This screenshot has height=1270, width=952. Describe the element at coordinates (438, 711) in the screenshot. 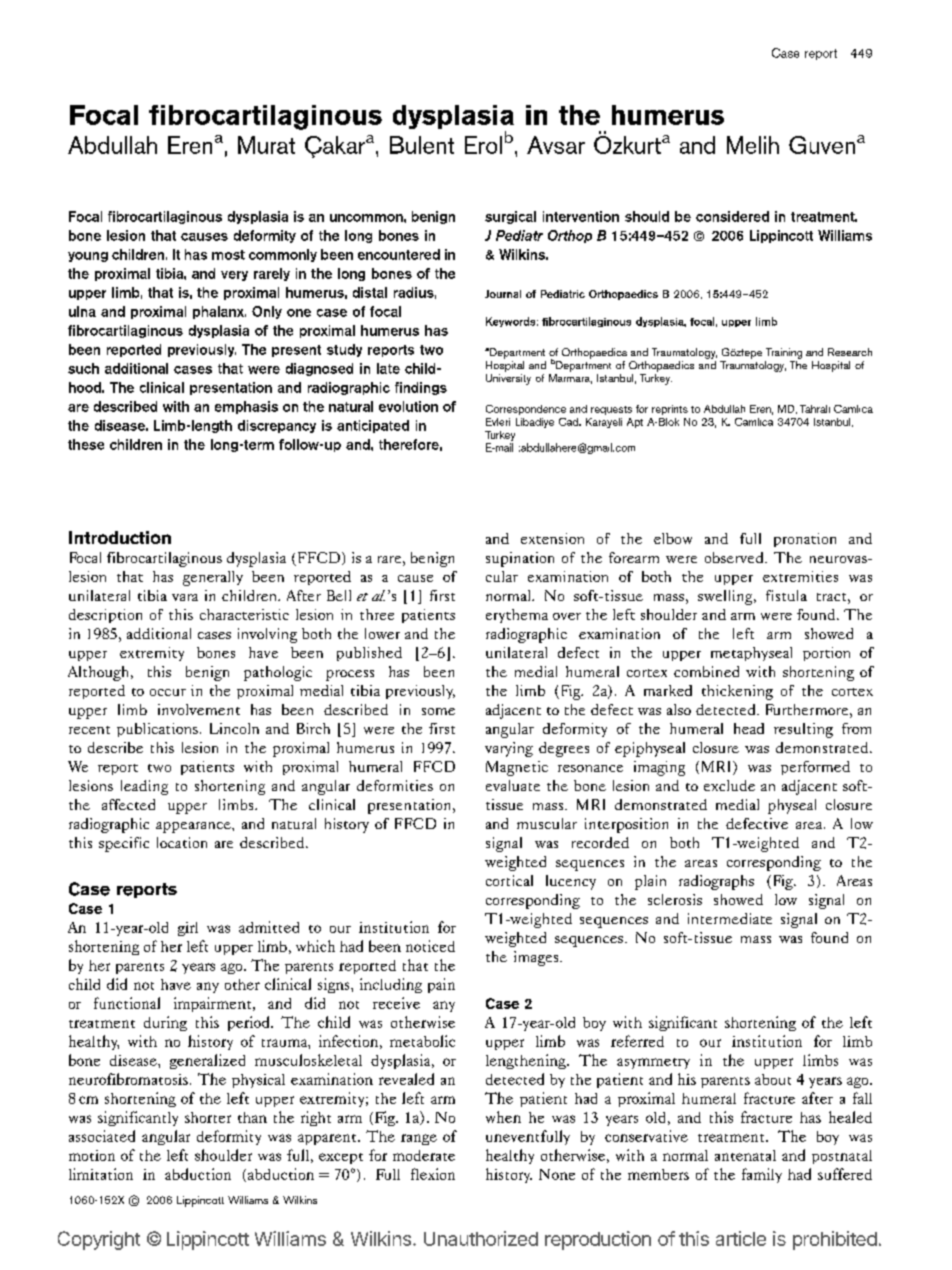

I see `some` at that location.
